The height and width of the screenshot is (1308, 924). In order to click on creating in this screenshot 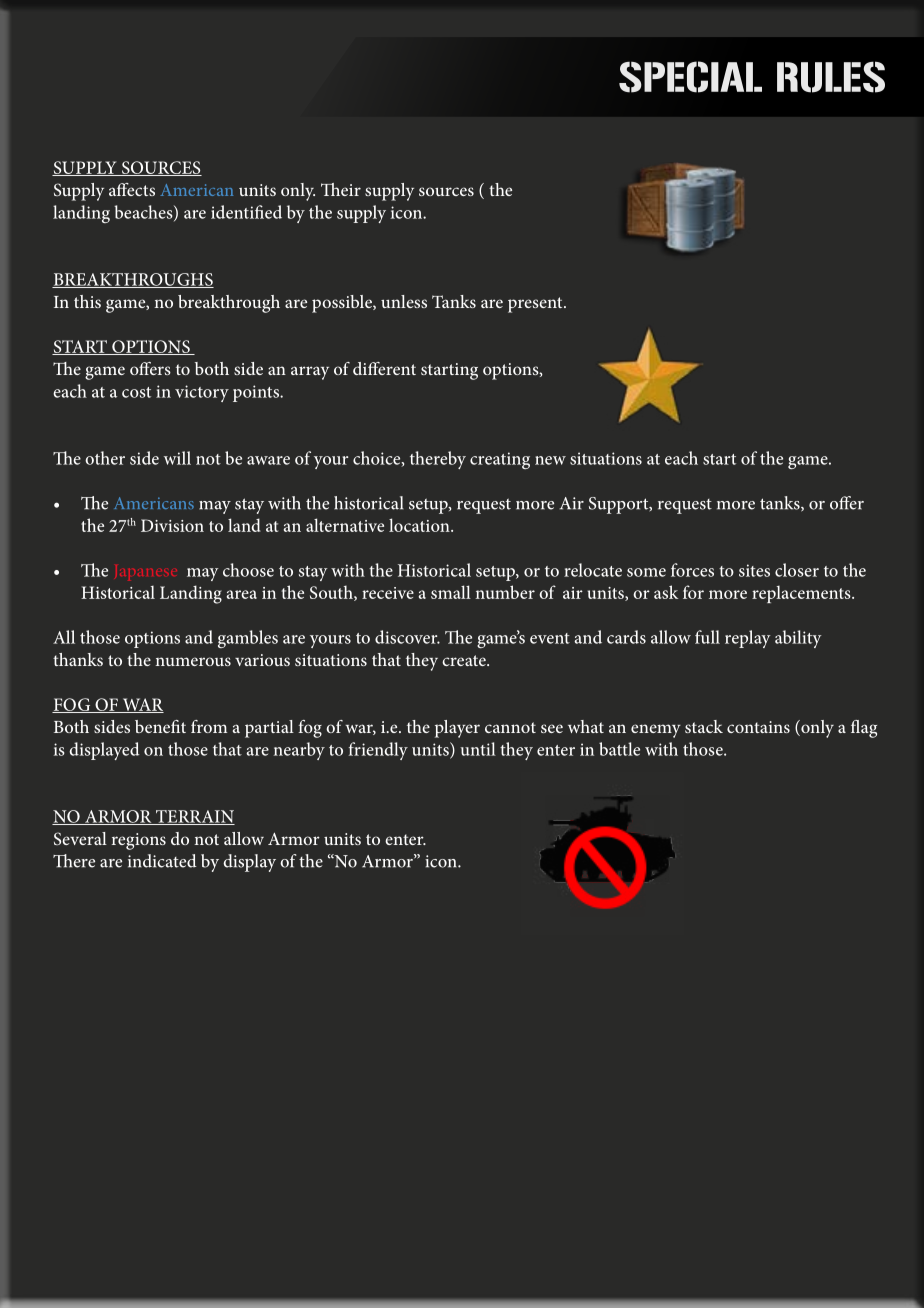, I will do `click(500, 460)`.
